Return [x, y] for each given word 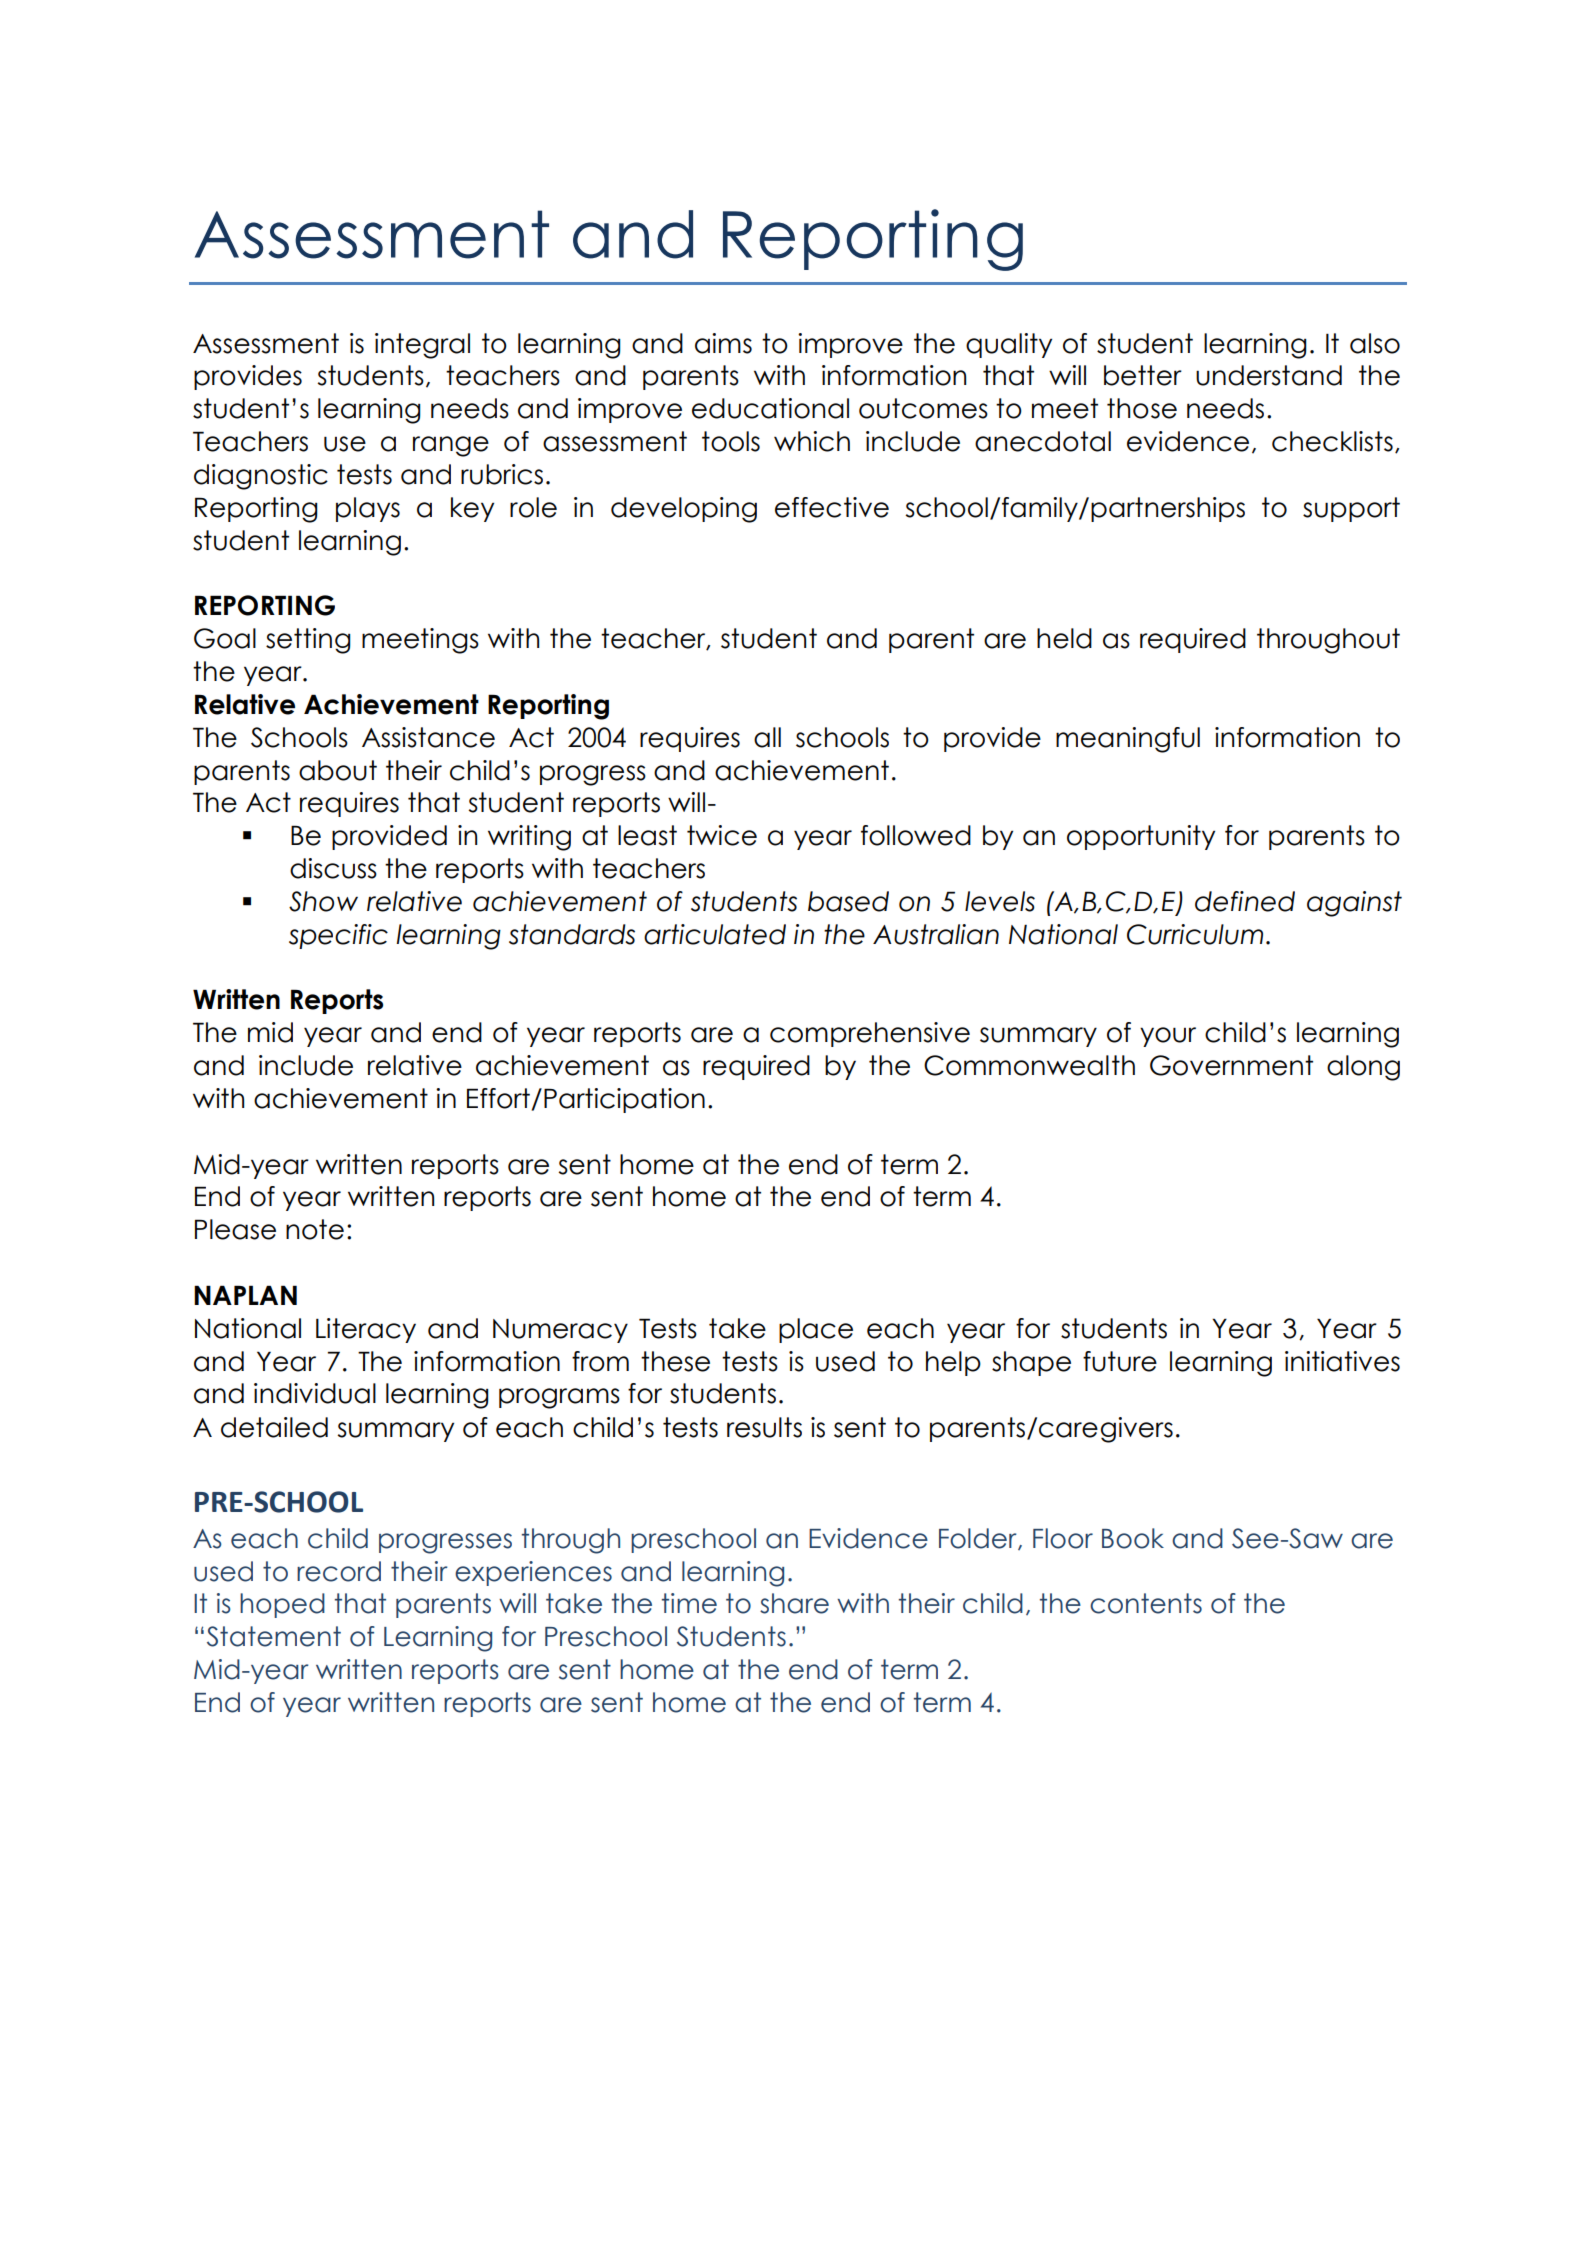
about [338, 770]
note [315, 1229]
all [767, 737]
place [816, 1330]
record [339, 1571]
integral [422, 346]
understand [1269, 375]
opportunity [1141, 837]
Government [1231, 1065]
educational [770, 408]
